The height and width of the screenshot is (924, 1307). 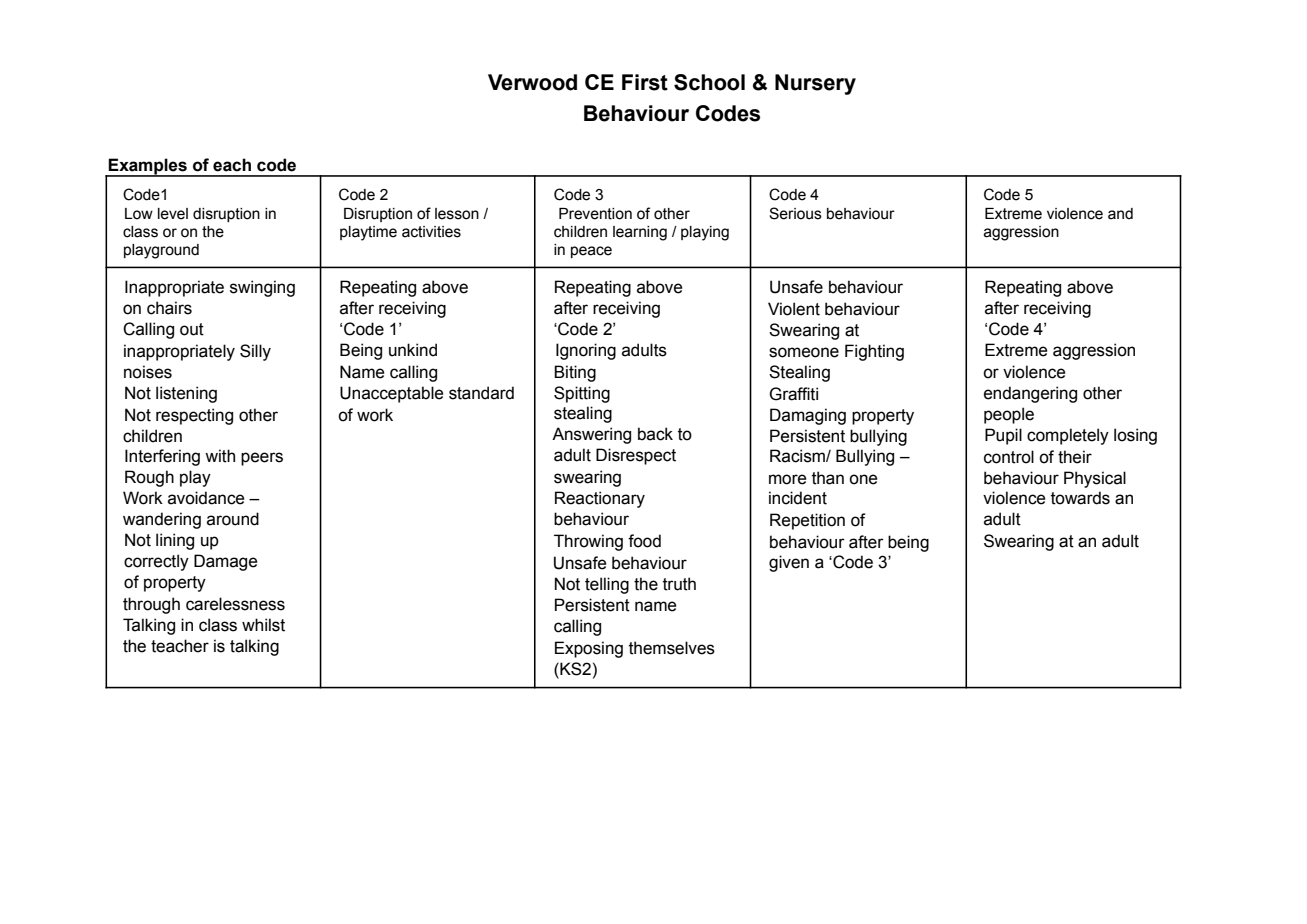 I want to click on Nursery, so click(x=815, y=84).
